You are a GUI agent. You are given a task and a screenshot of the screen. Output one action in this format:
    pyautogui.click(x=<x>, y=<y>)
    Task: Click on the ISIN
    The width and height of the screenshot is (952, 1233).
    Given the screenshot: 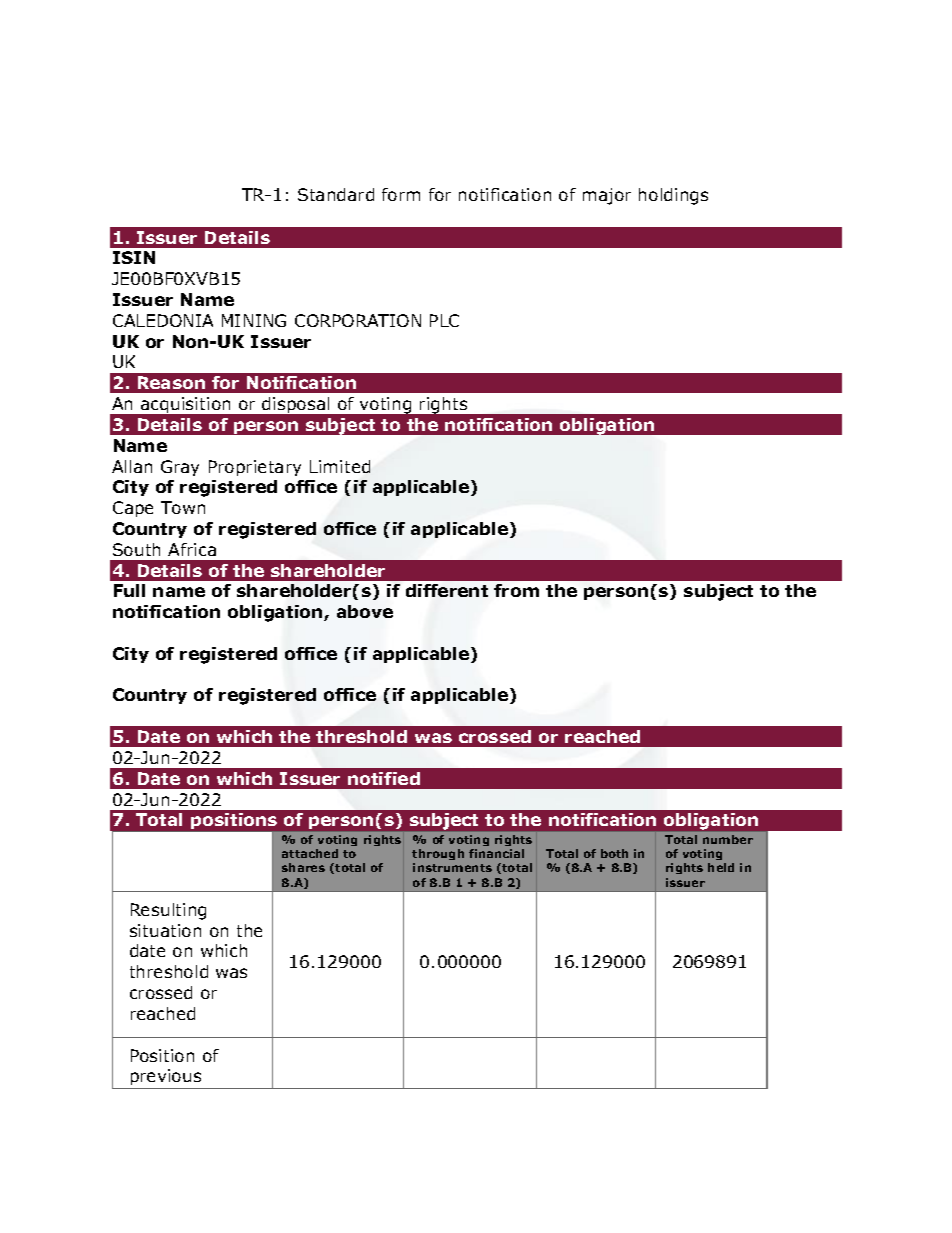 What is the action you would take?
    pyautogui.click(x=134, y=257)
